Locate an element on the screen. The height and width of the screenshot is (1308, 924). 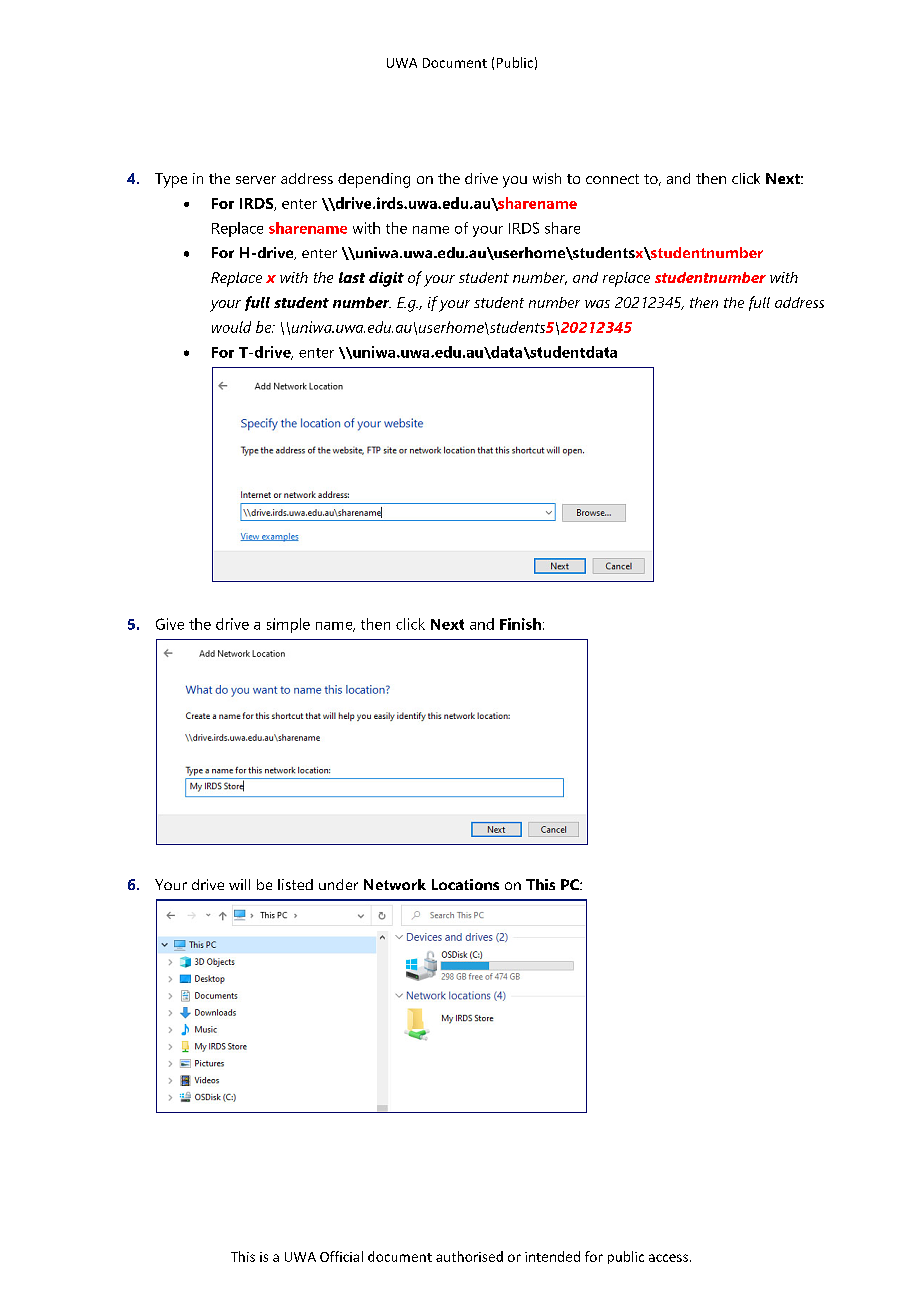
connect is located at coordinates (612, 179).
